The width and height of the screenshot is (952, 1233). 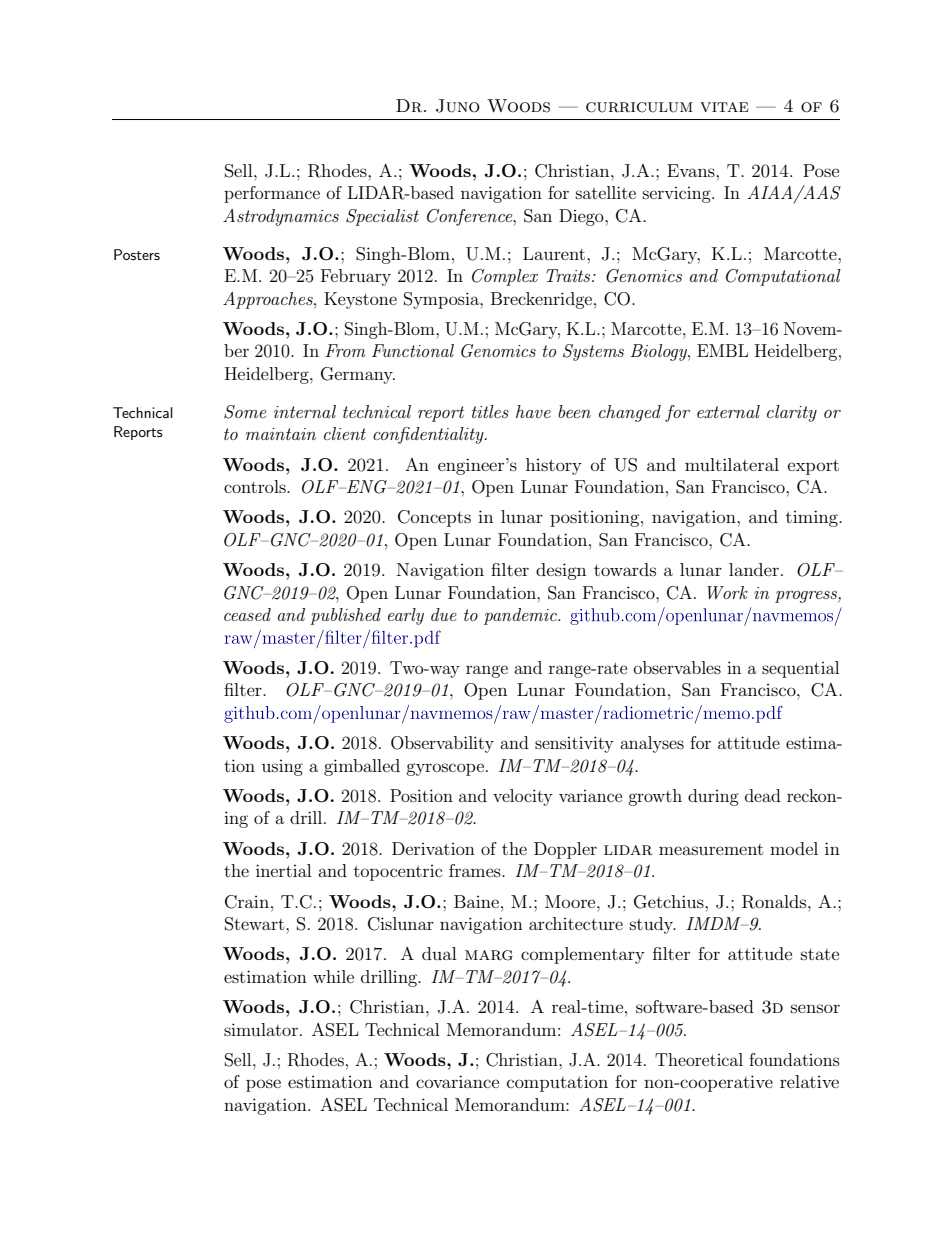 I want to click on lander, so click(x=754, y=569).
